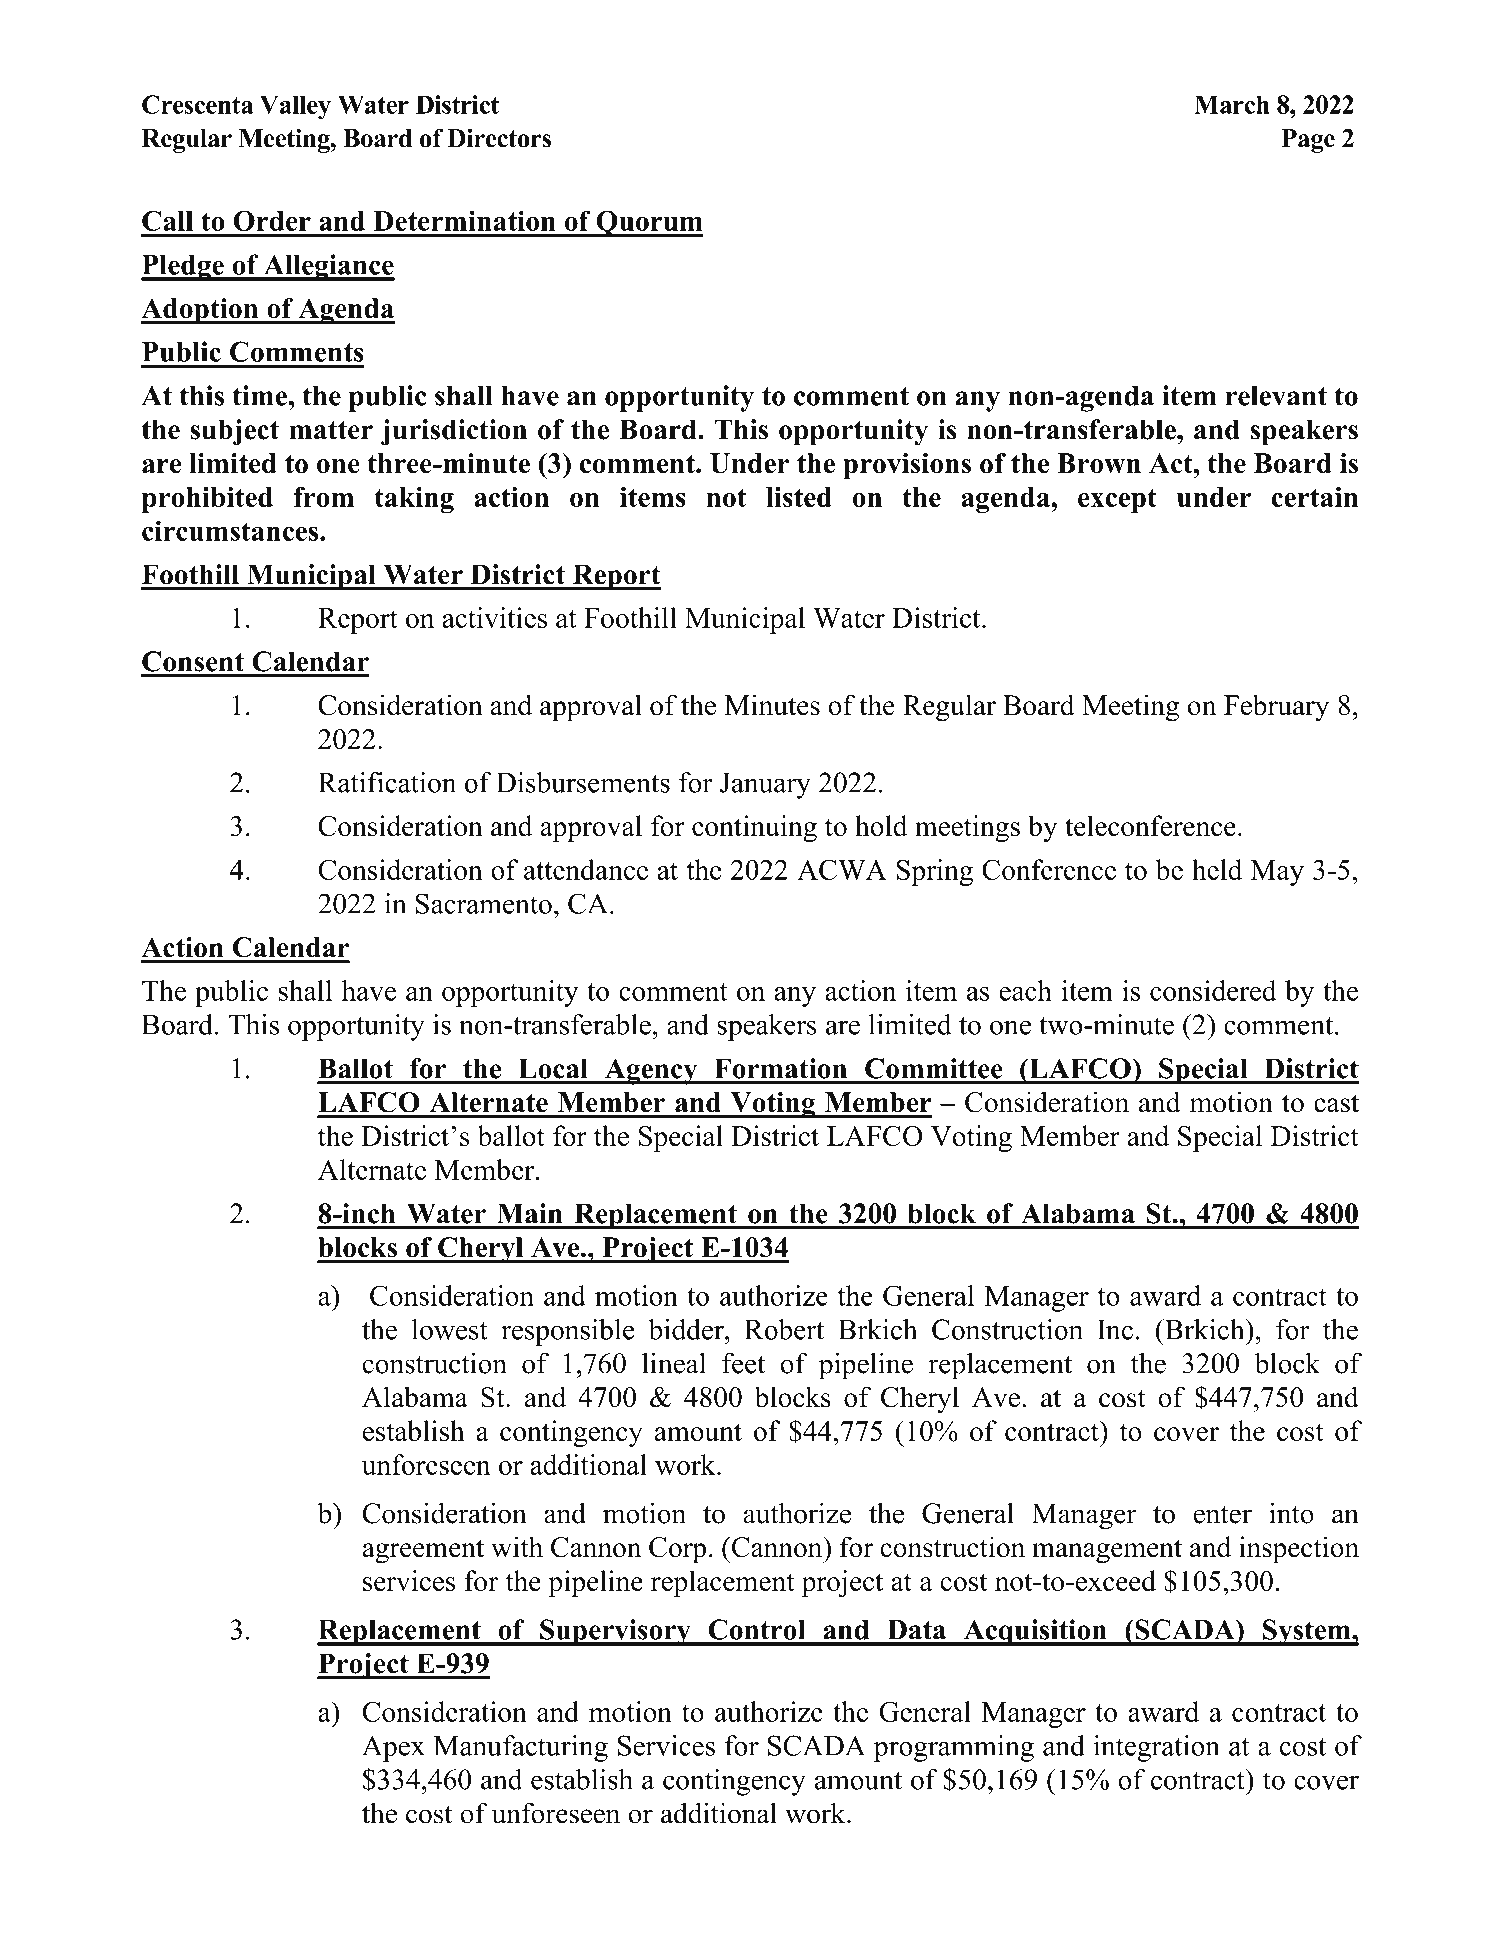 This page has width=1500, height=1941. Describe the element at coordinates (484, 903) in the page. I see `Sacramento` at that location.
